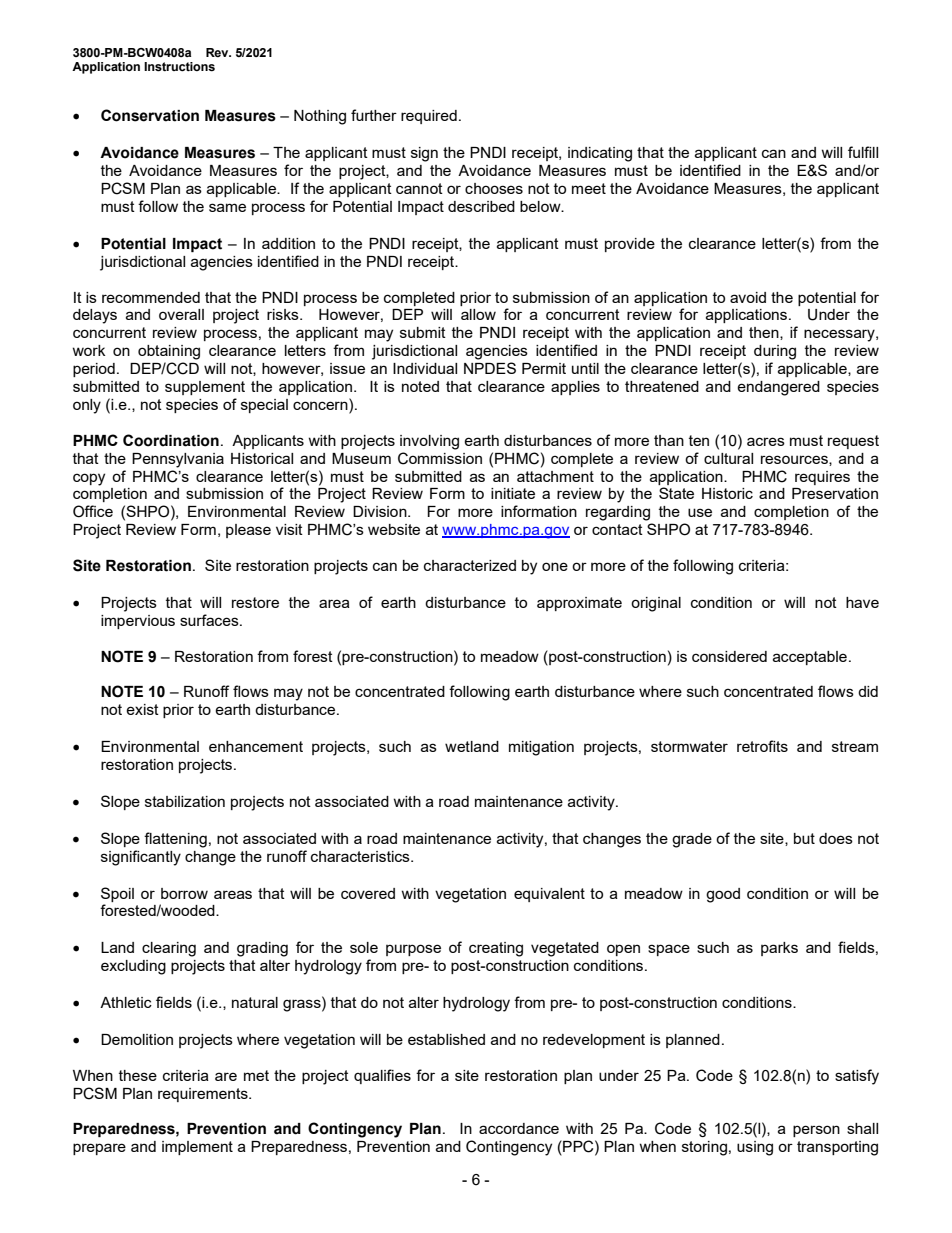 This screenshot has width=952, height=1233. Describe the element at coordinates (470, 565) in the screenshot. I see `characterized` at that location.
